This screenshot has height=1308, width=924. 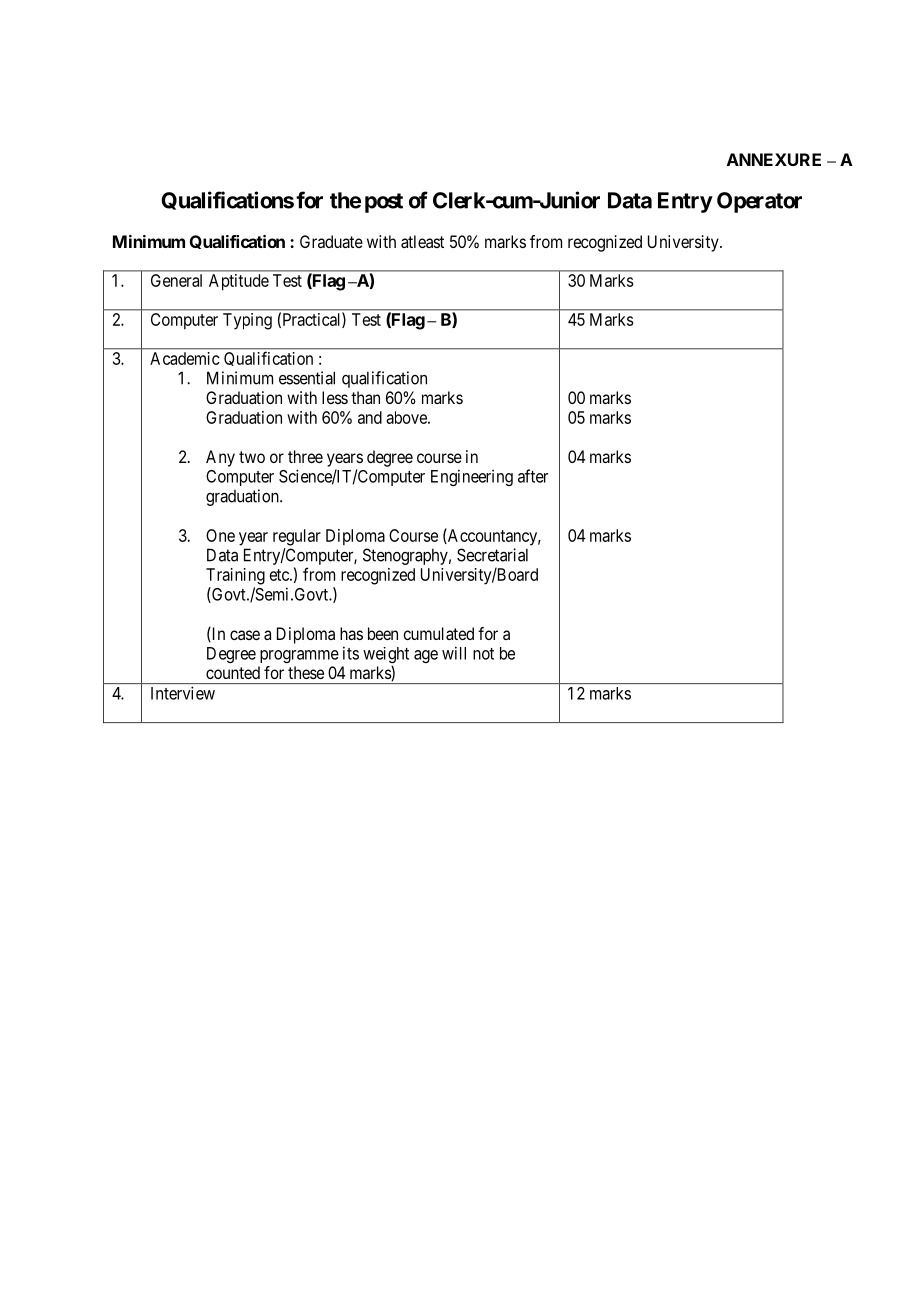 I want to click on Engineering, so click(x=472, y=477).
